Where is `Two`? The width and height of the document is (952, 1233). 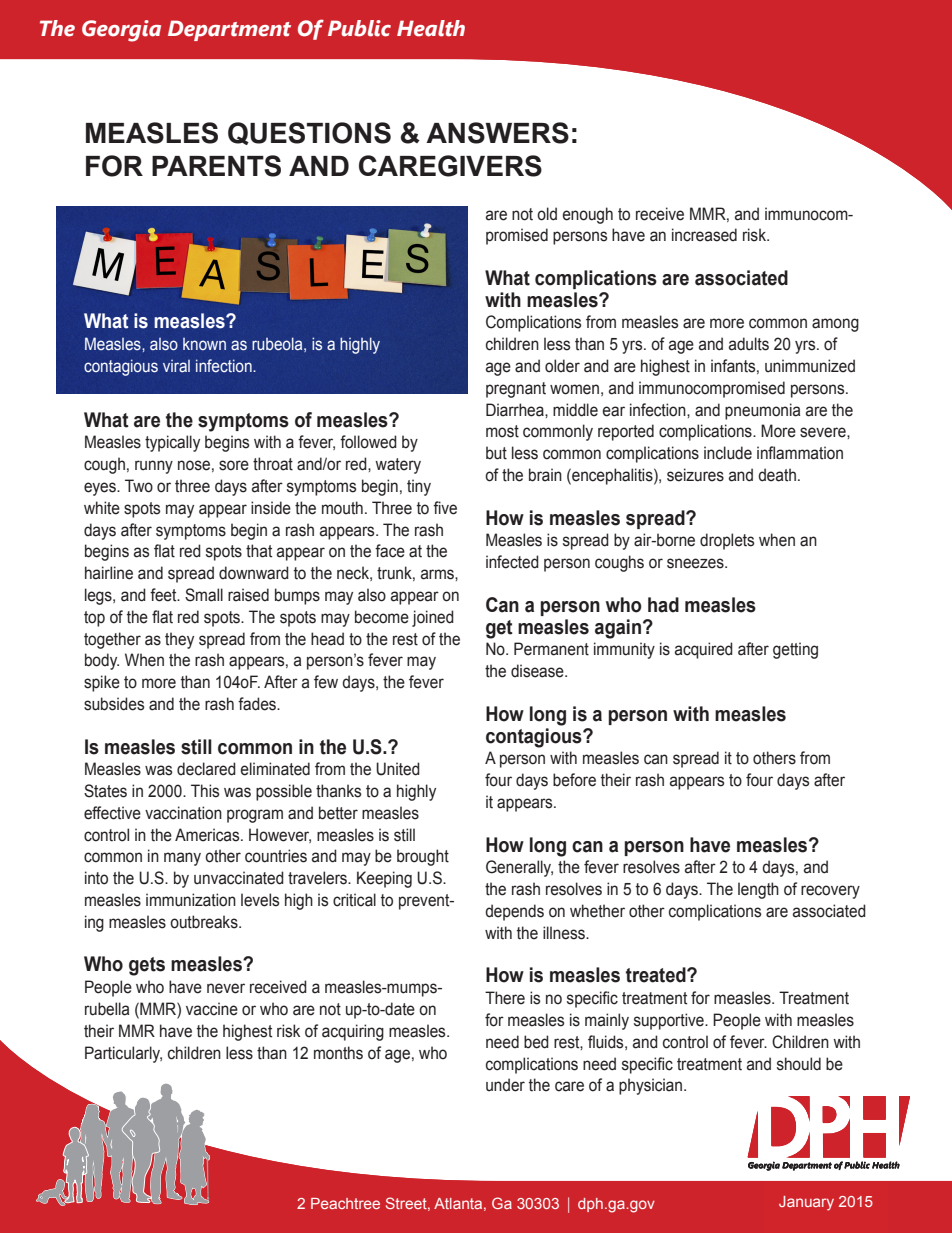
Two is located at coordinates (139, 486).
